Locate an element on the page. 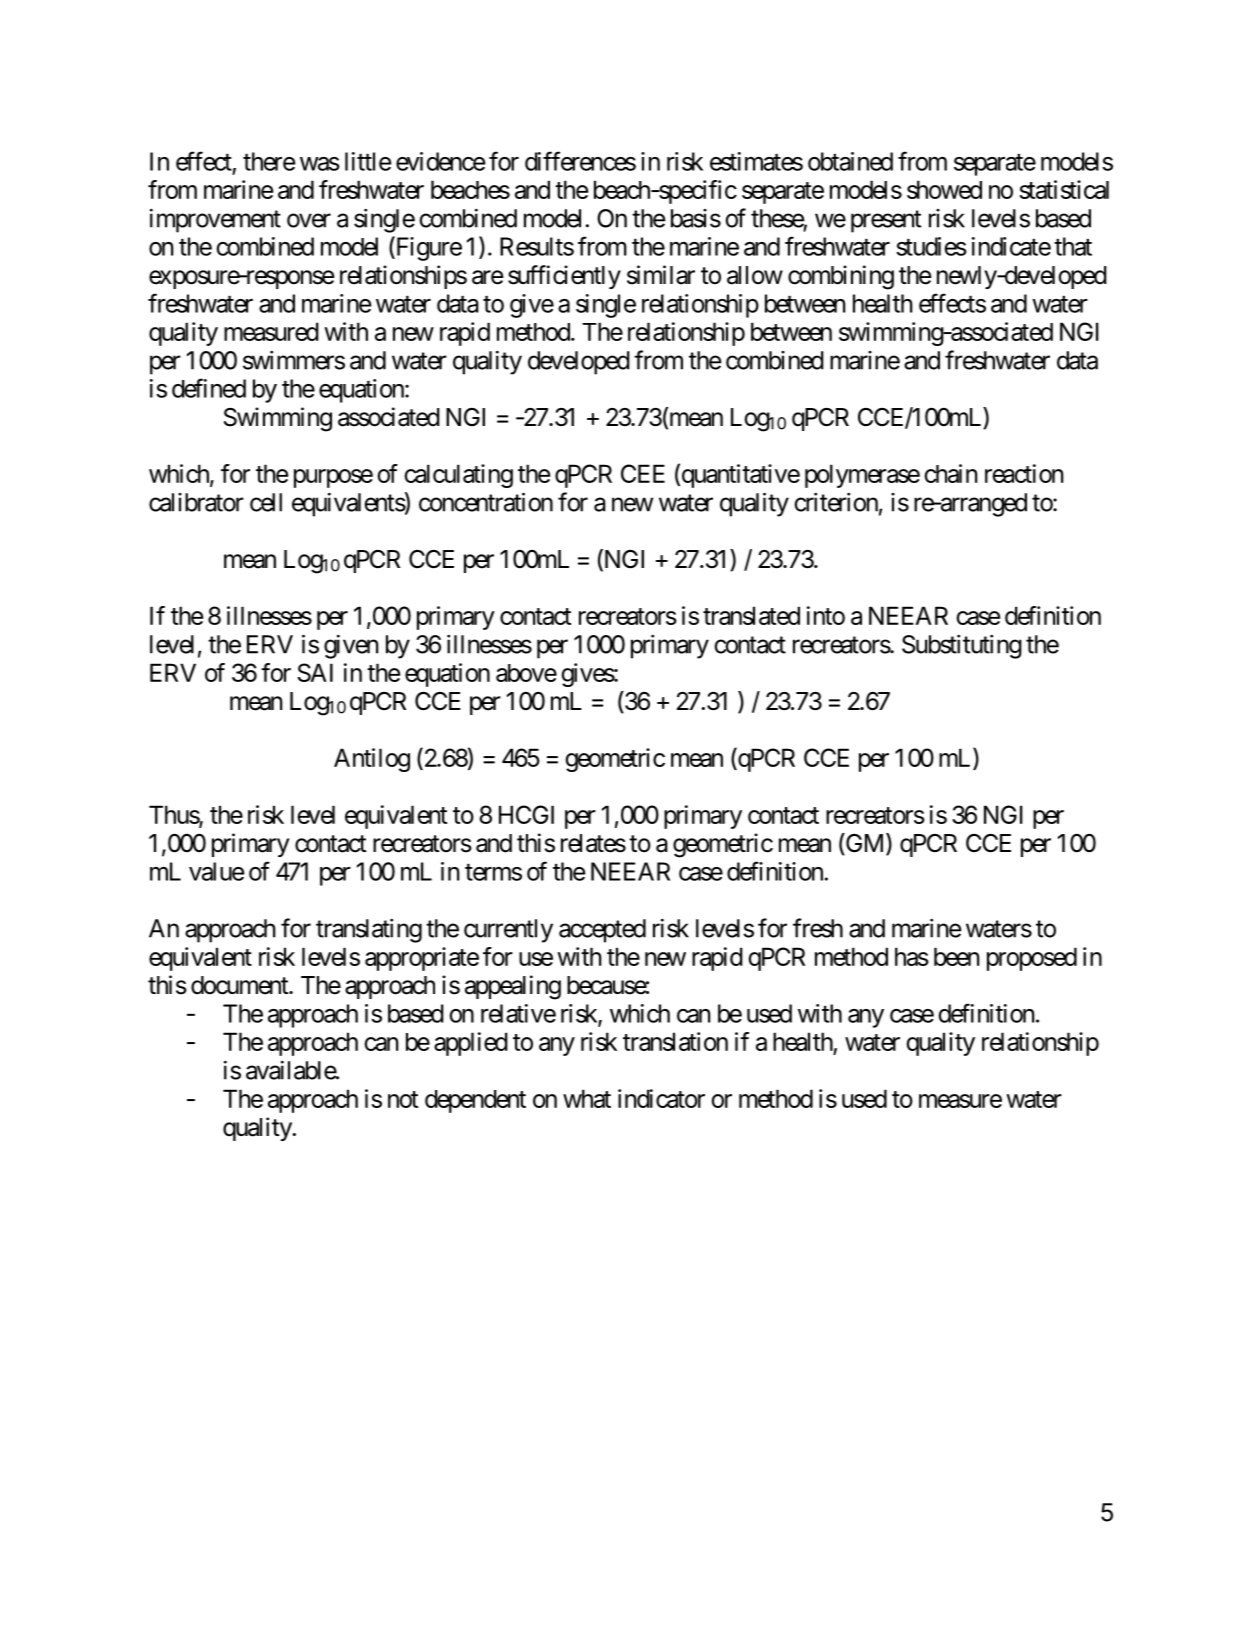 This page has width=1260, height=1630. defined is located at coordinates (209, 388).
